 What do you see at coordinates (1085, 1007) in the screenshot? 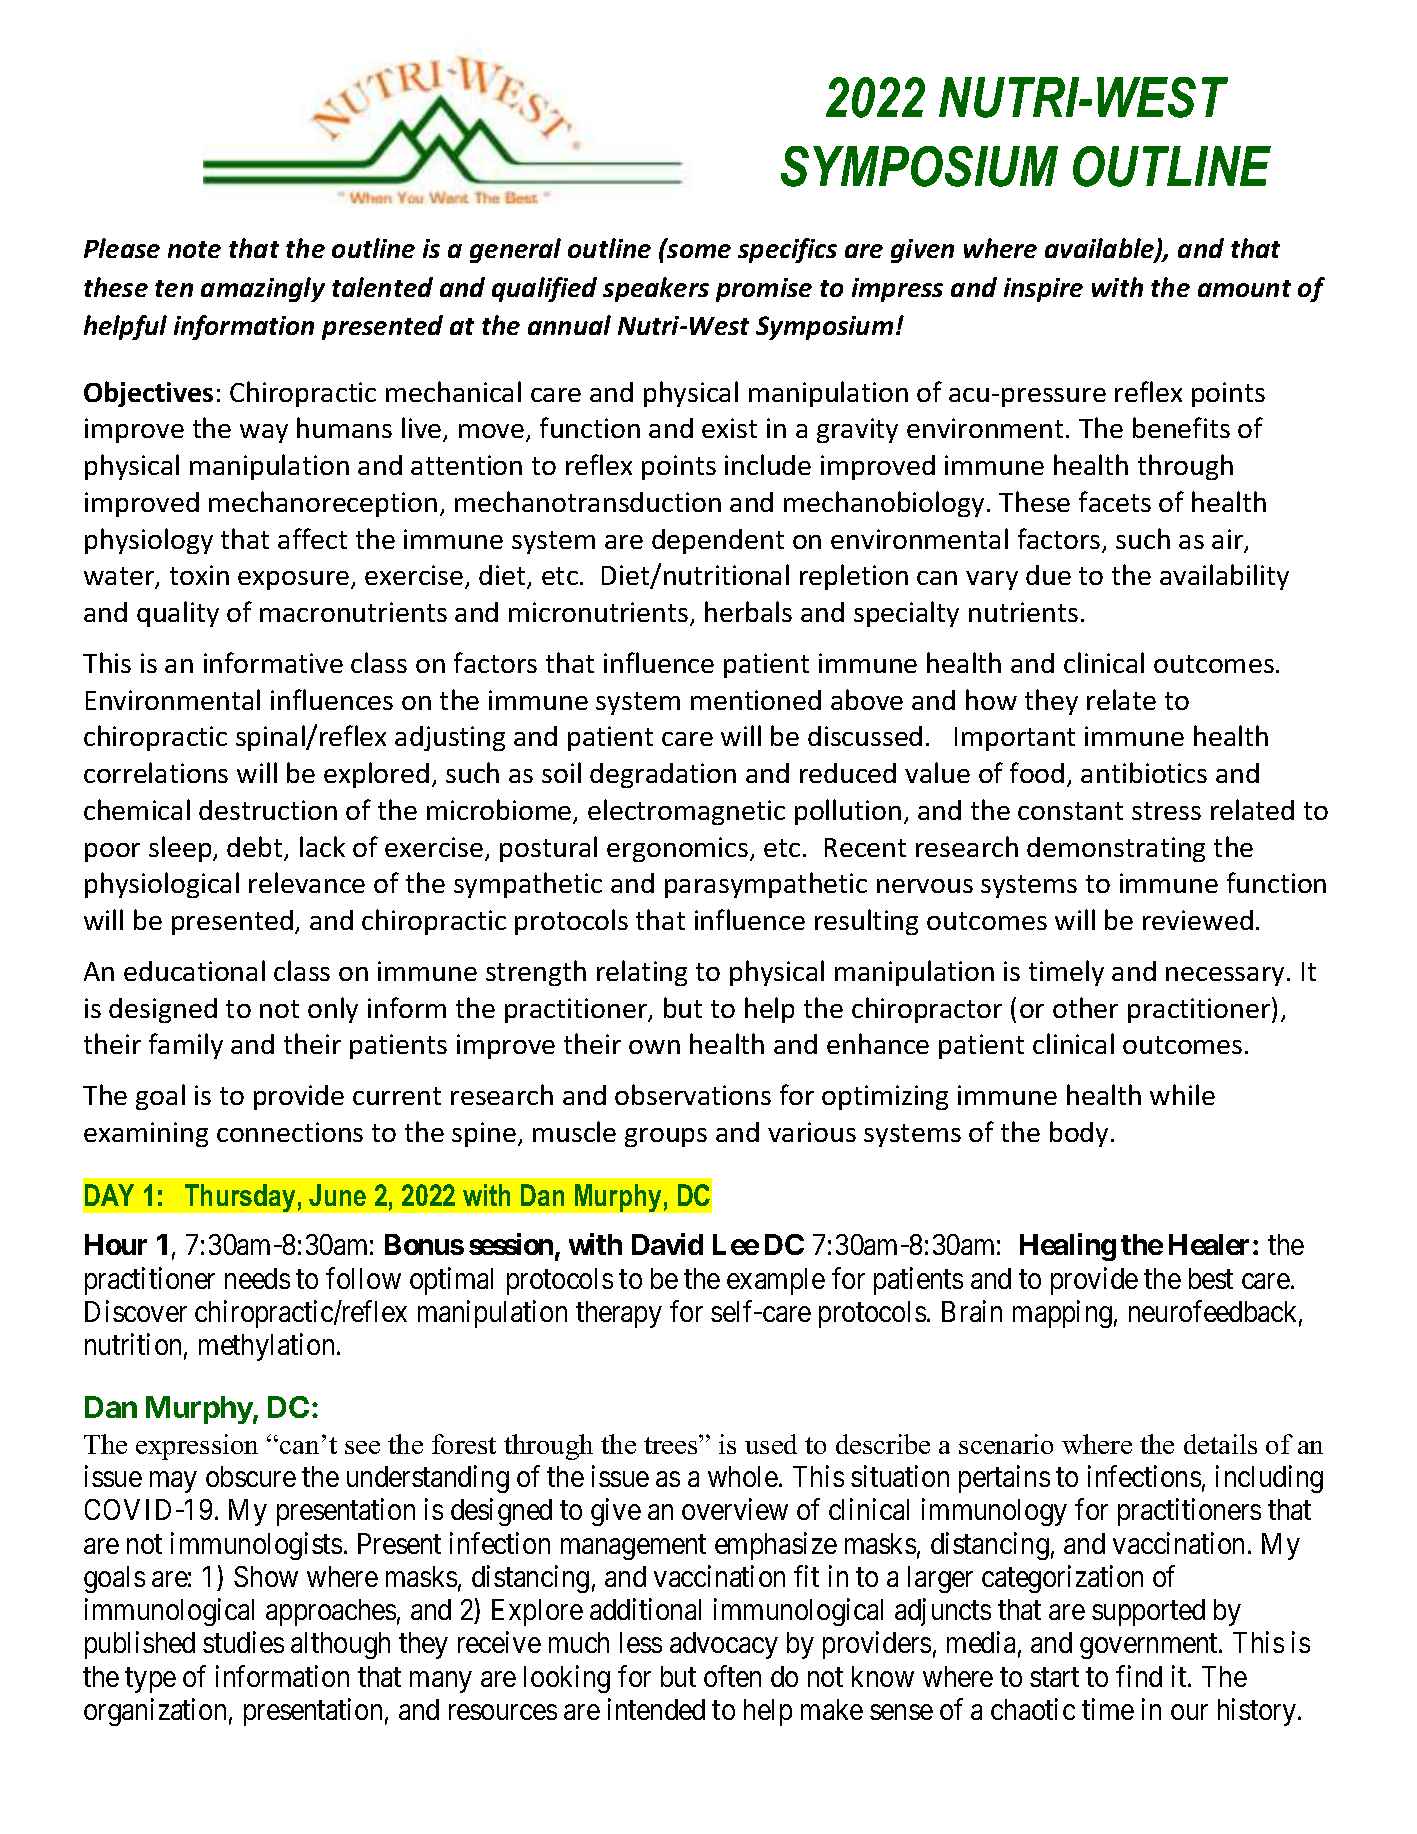
I see `other` at bounding box center [1085, 1007].
